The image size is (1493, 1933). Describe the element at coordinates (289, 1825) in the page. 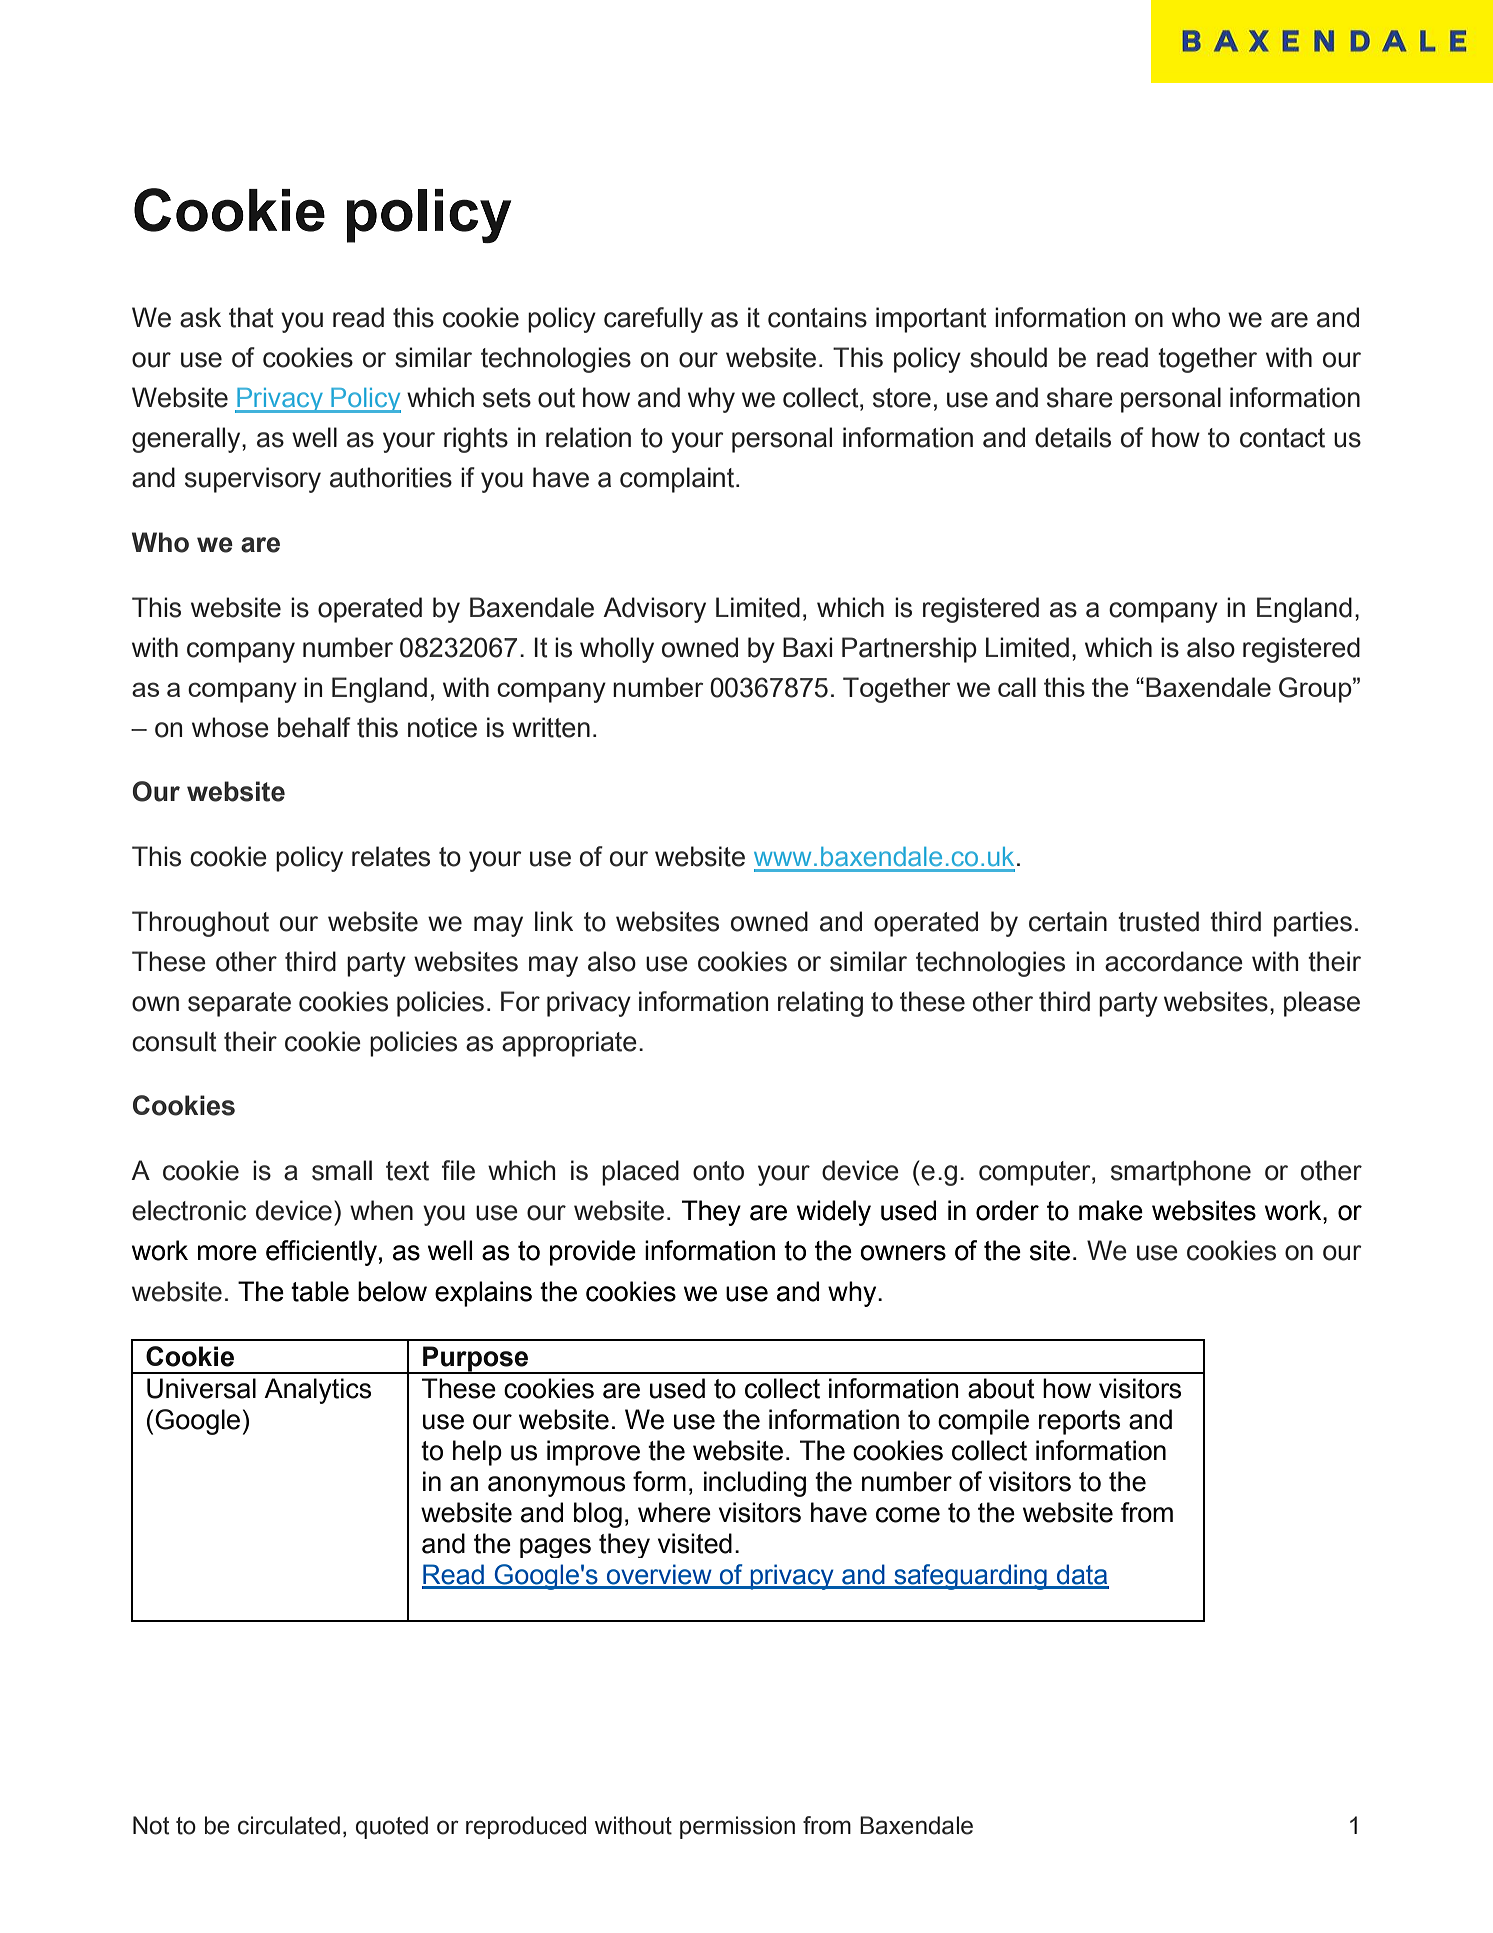

I see `circulated` at that location.
